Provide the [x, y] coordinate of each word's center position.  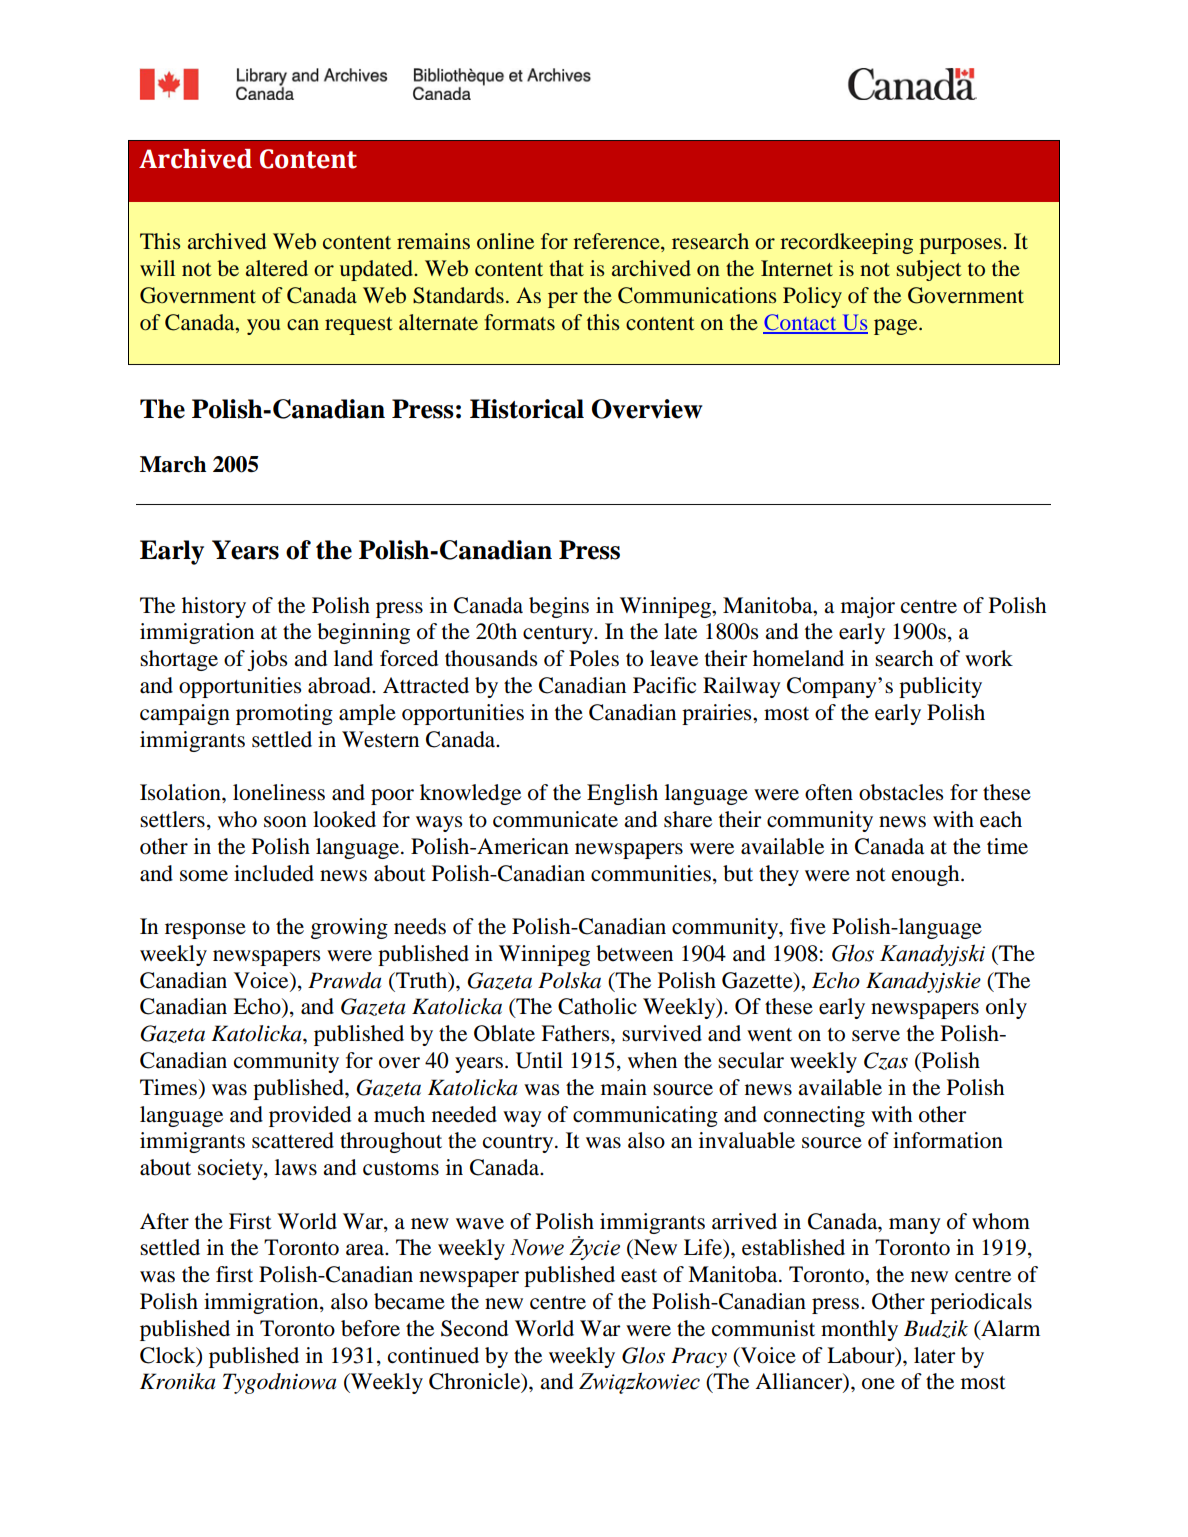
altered [277, 268]
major [868, 607]
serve [876, 1036]
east [639, 1276]
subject [929, 270]
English [622, 794]
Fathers [576, 1033]
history [214, 607]
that [566, 268]
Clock [169, 1356]
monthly [859, 1330]
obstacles [901, 792]
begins [559, 607]
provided [310, 1116]
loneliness [279, 792]
